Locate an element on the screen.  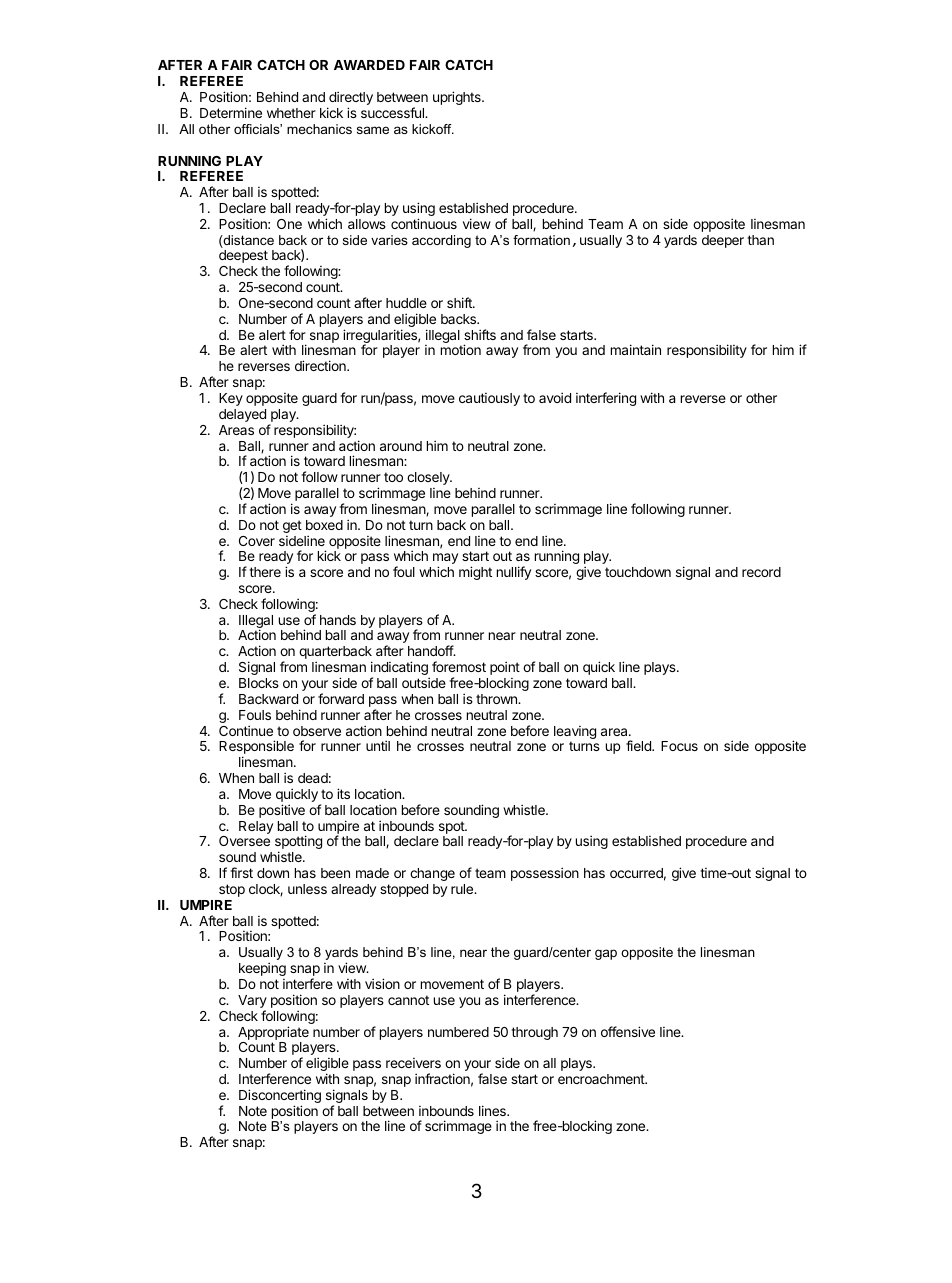
through is located at coordinates (535, 1033).
